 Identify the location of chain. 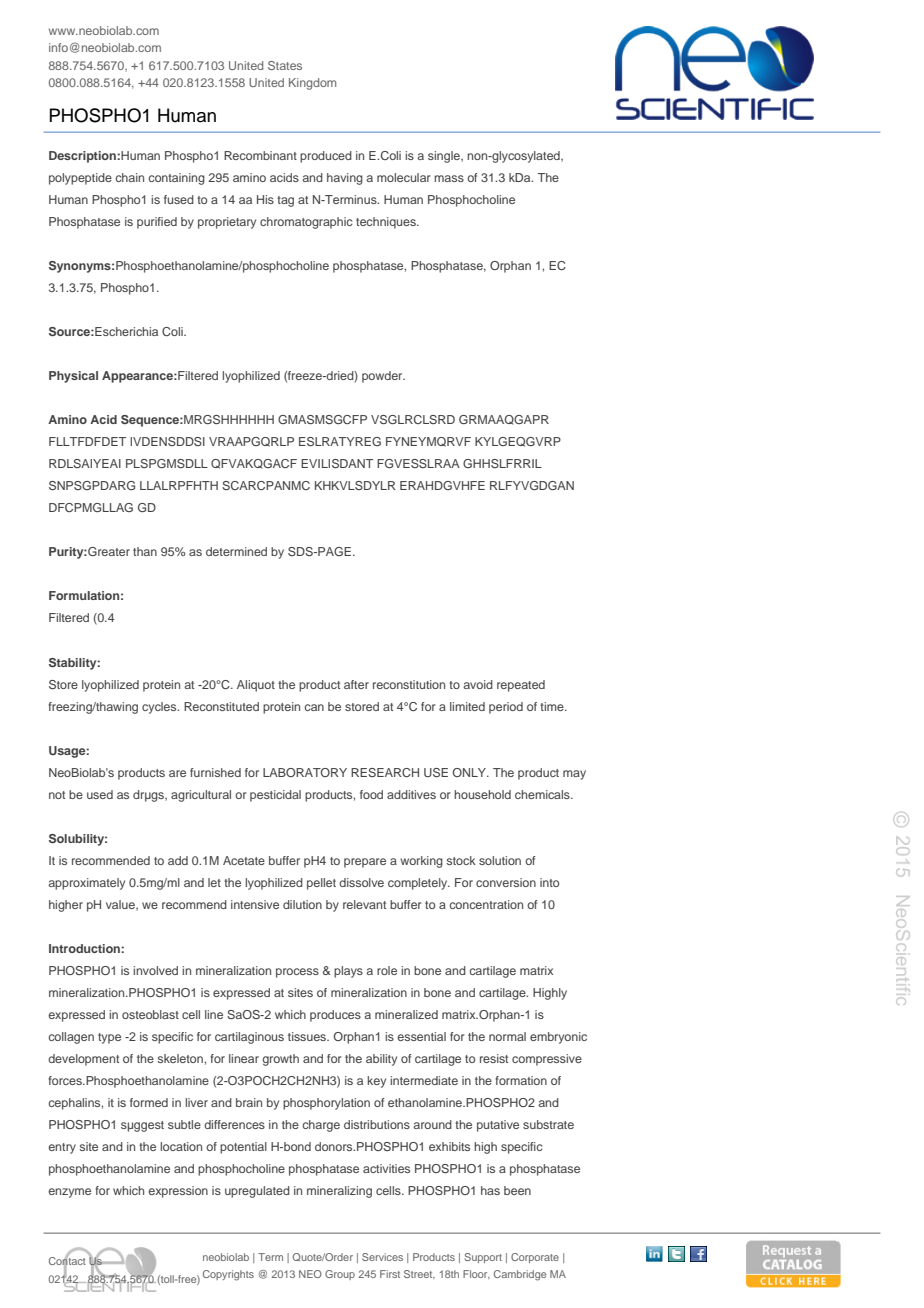
(130, 177).
